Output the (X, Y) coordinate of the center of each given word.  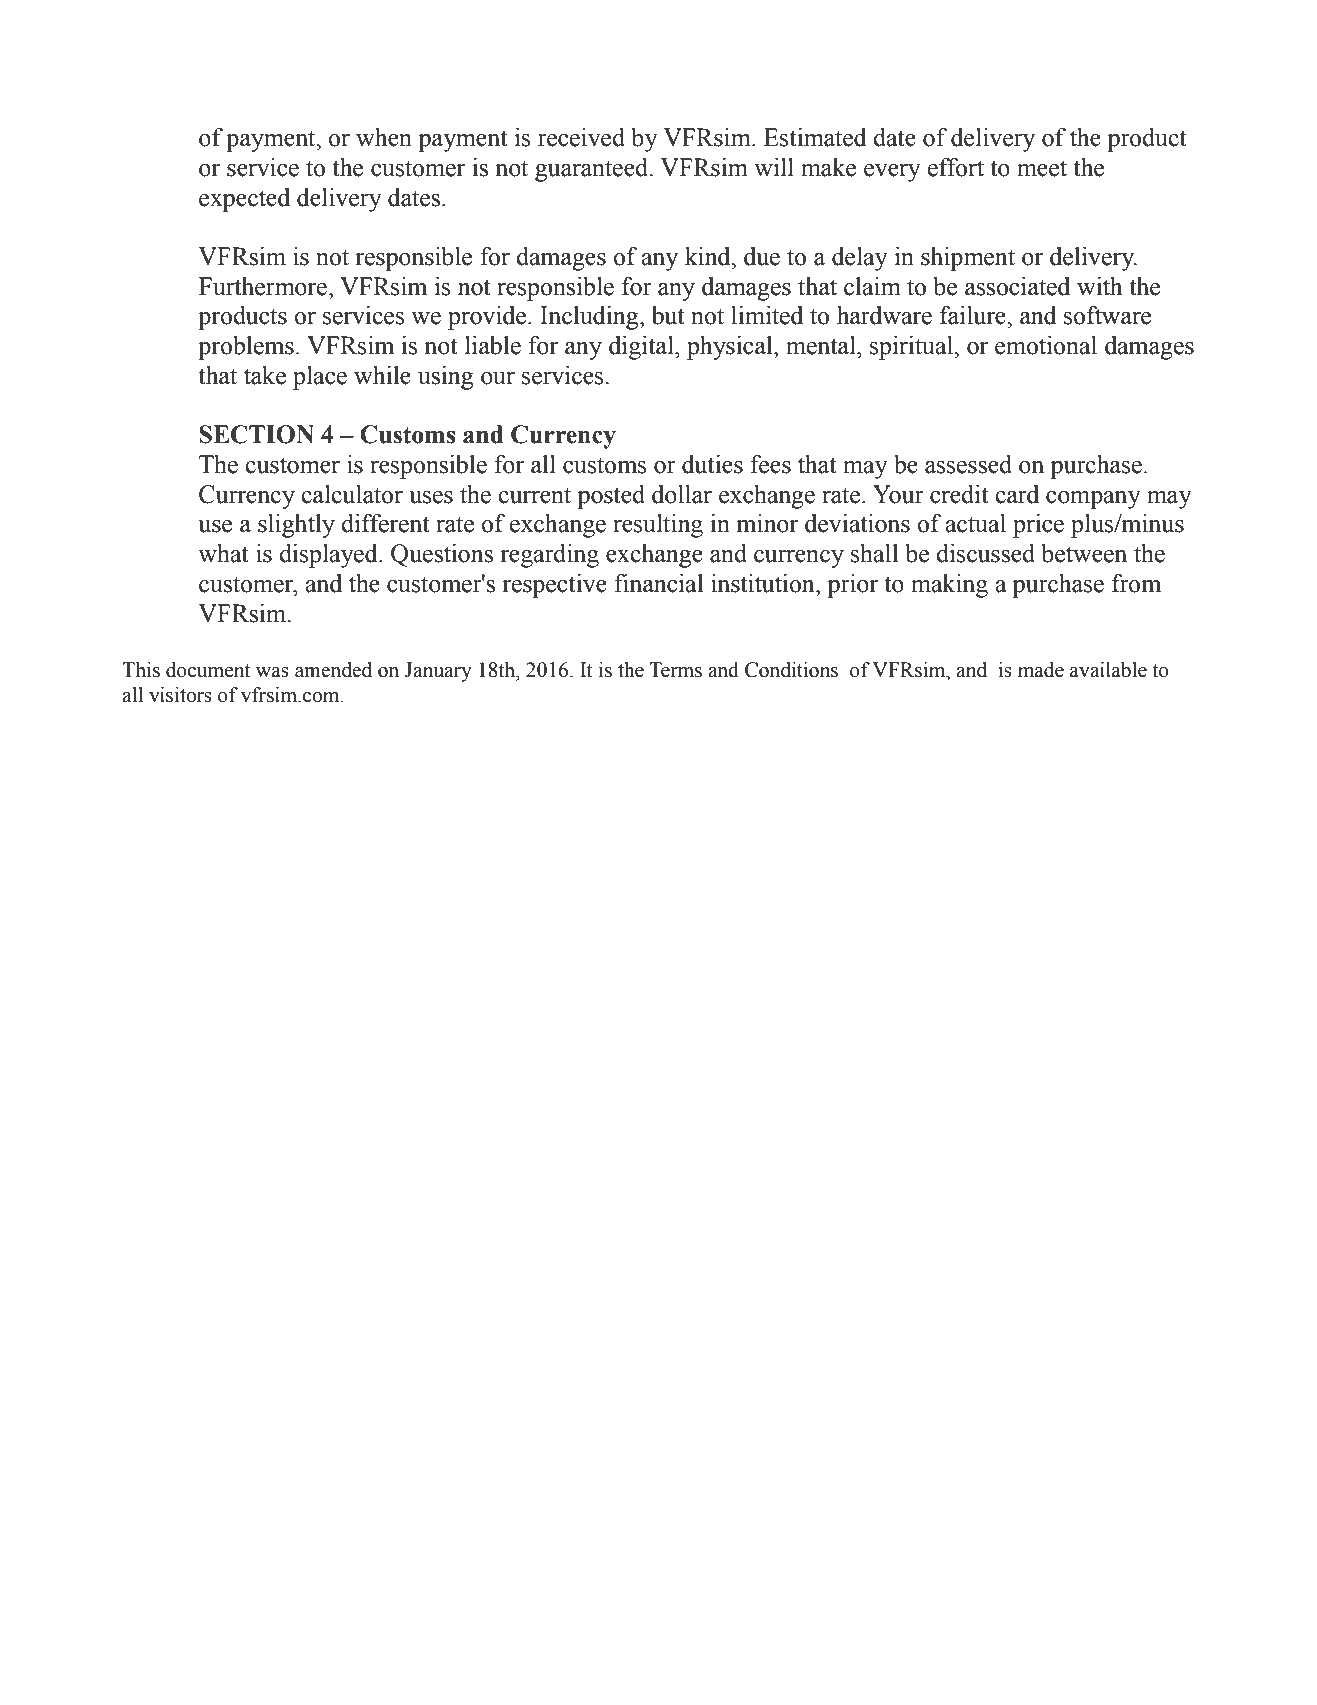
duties (712, 464)
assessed (968, 464)
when (384, 137)
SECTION (256, 434)
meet (1042, 168)
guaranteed (593, 170)
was (272, 672)
